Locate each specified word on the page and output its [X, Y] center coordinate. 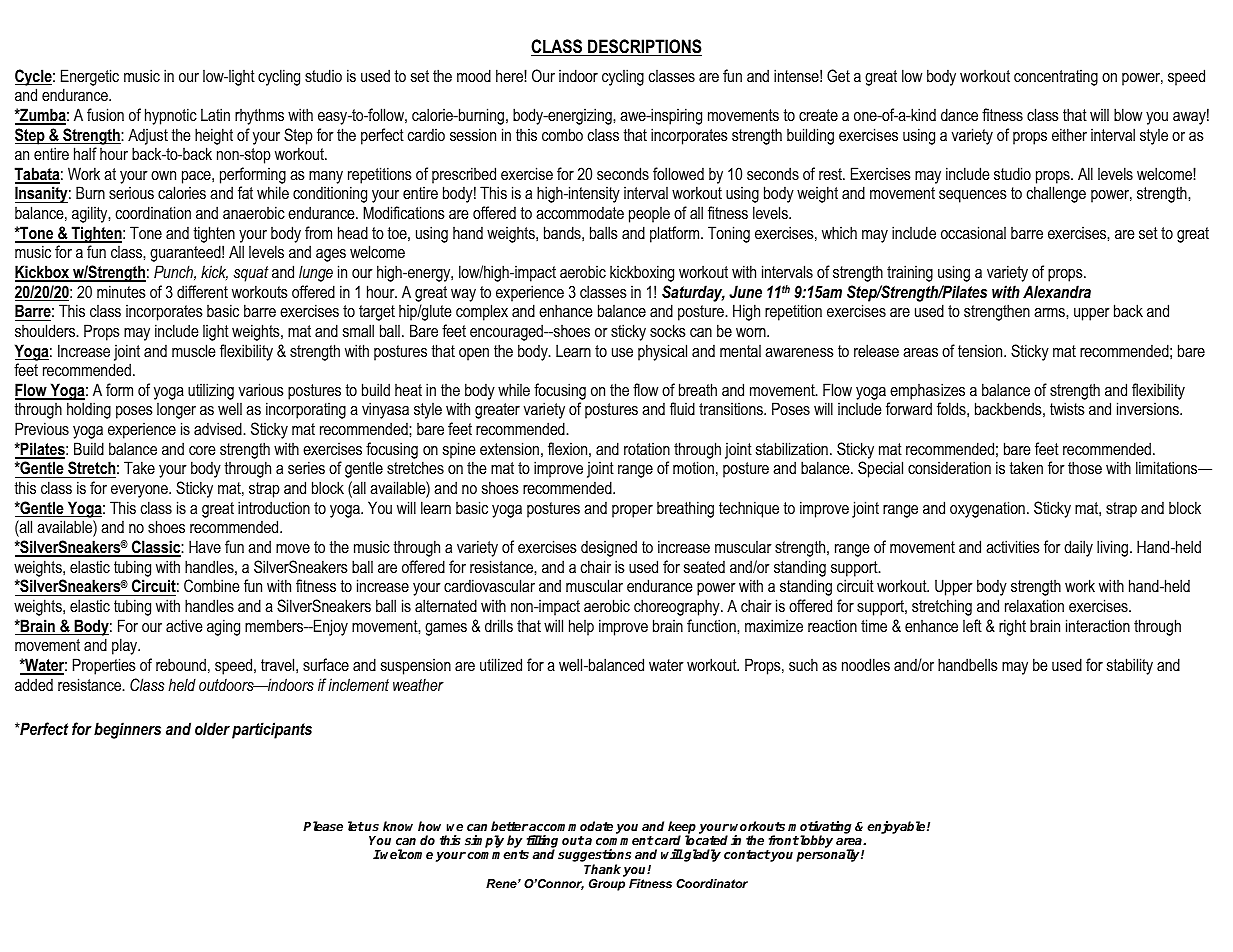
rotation [647, 449]
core [202, 450]
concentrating [1056, 78]
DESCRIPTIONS [644, 47]
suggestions [594, 857]
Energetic [90, 77]
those [1085, 467]
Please [323, 826]
